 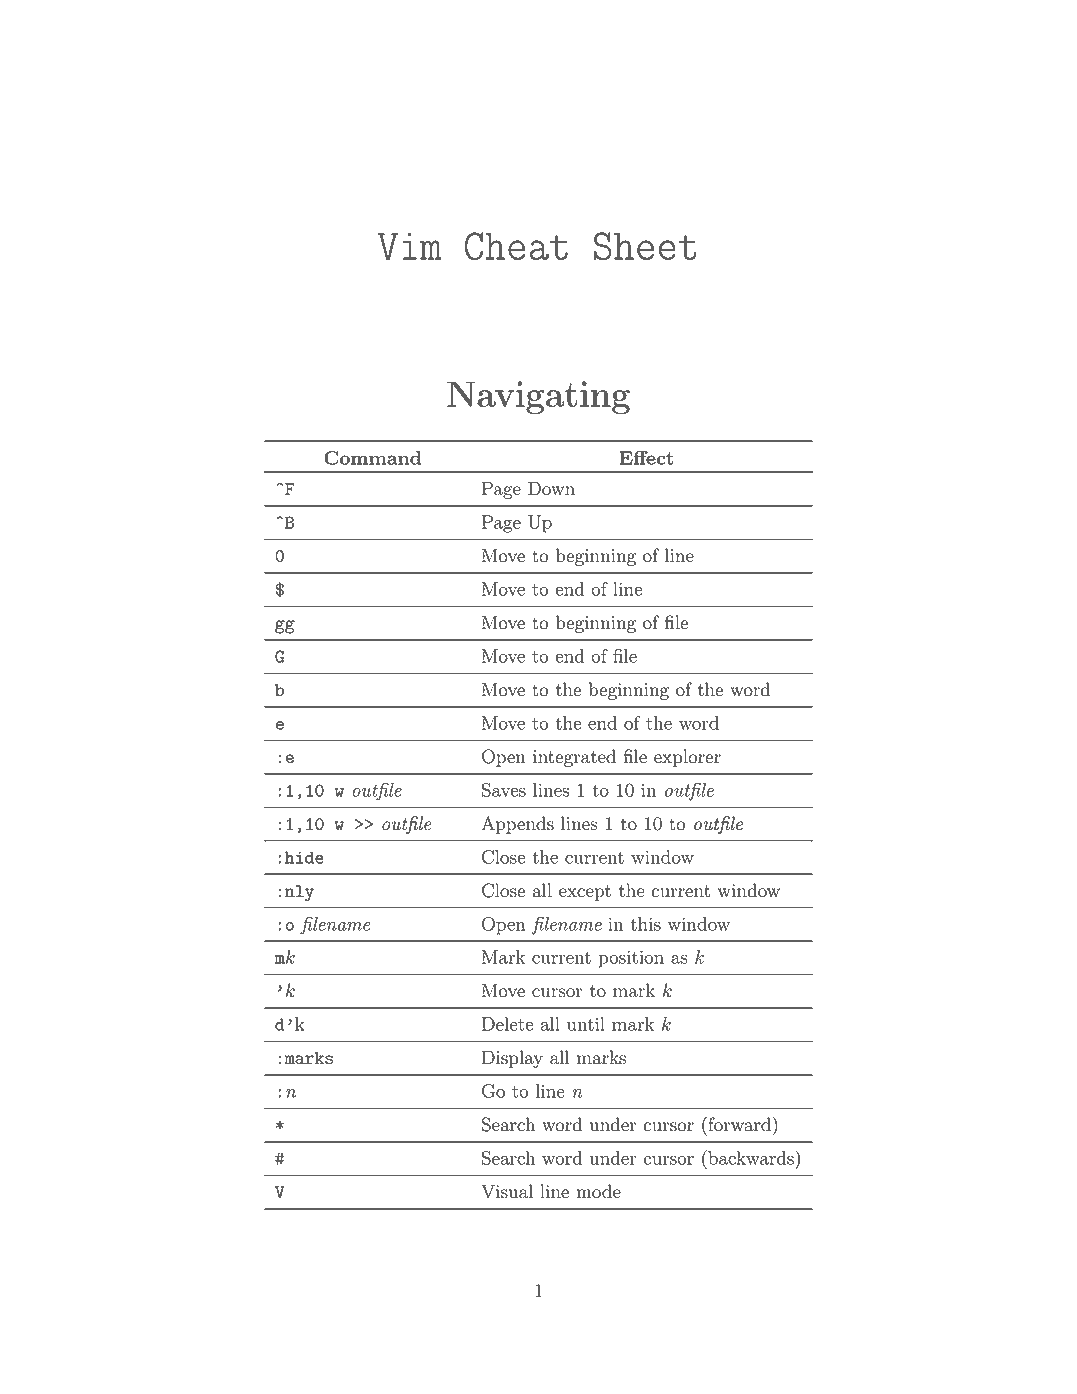 I want to click on Effect, so click(x=646, y=458).
